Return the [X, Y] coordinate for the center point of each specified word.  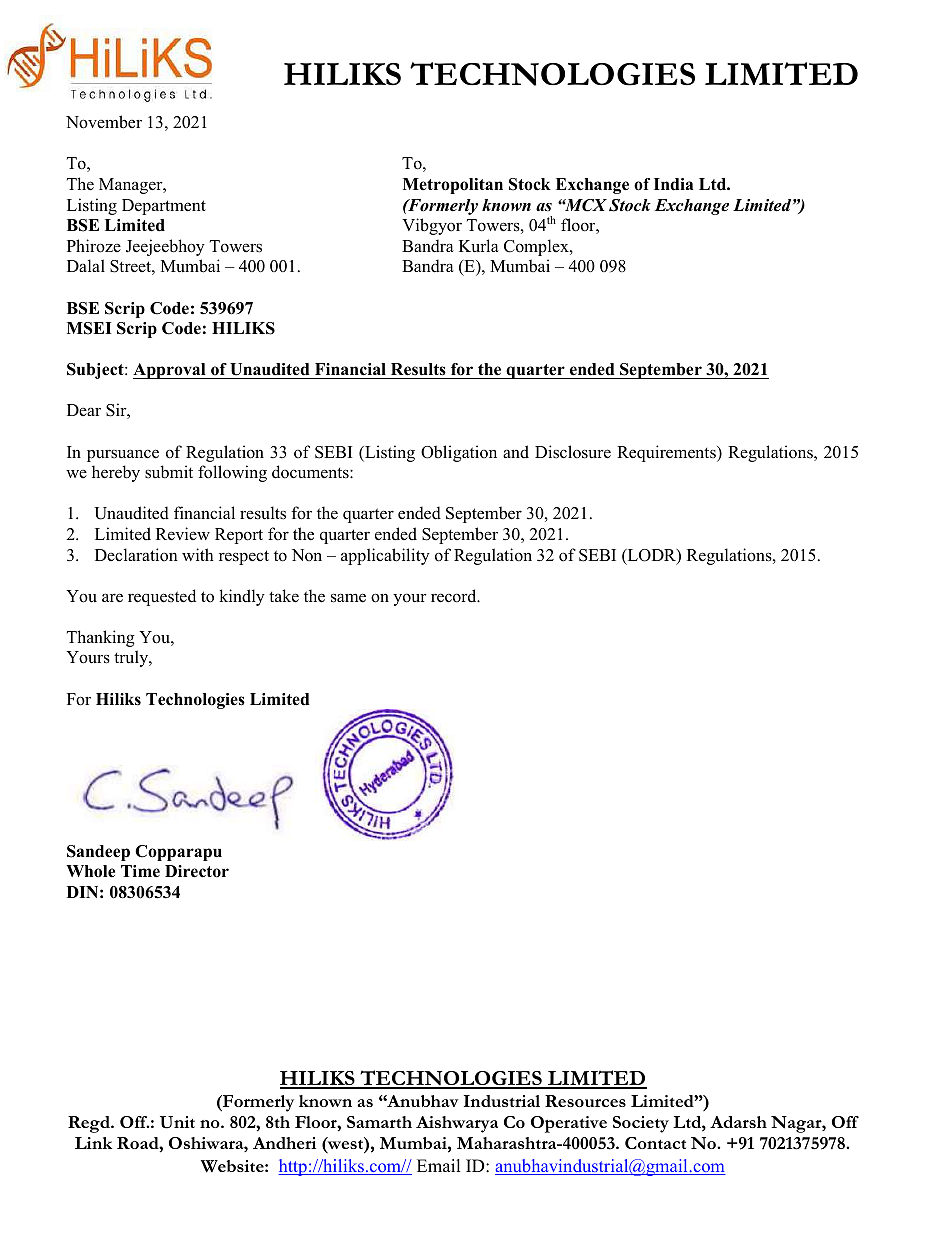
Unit [177, 1122]
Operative [569, 1124]
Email [438, 1165]
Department [164, 207]
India [673, 184]
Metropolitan [453, 186]
